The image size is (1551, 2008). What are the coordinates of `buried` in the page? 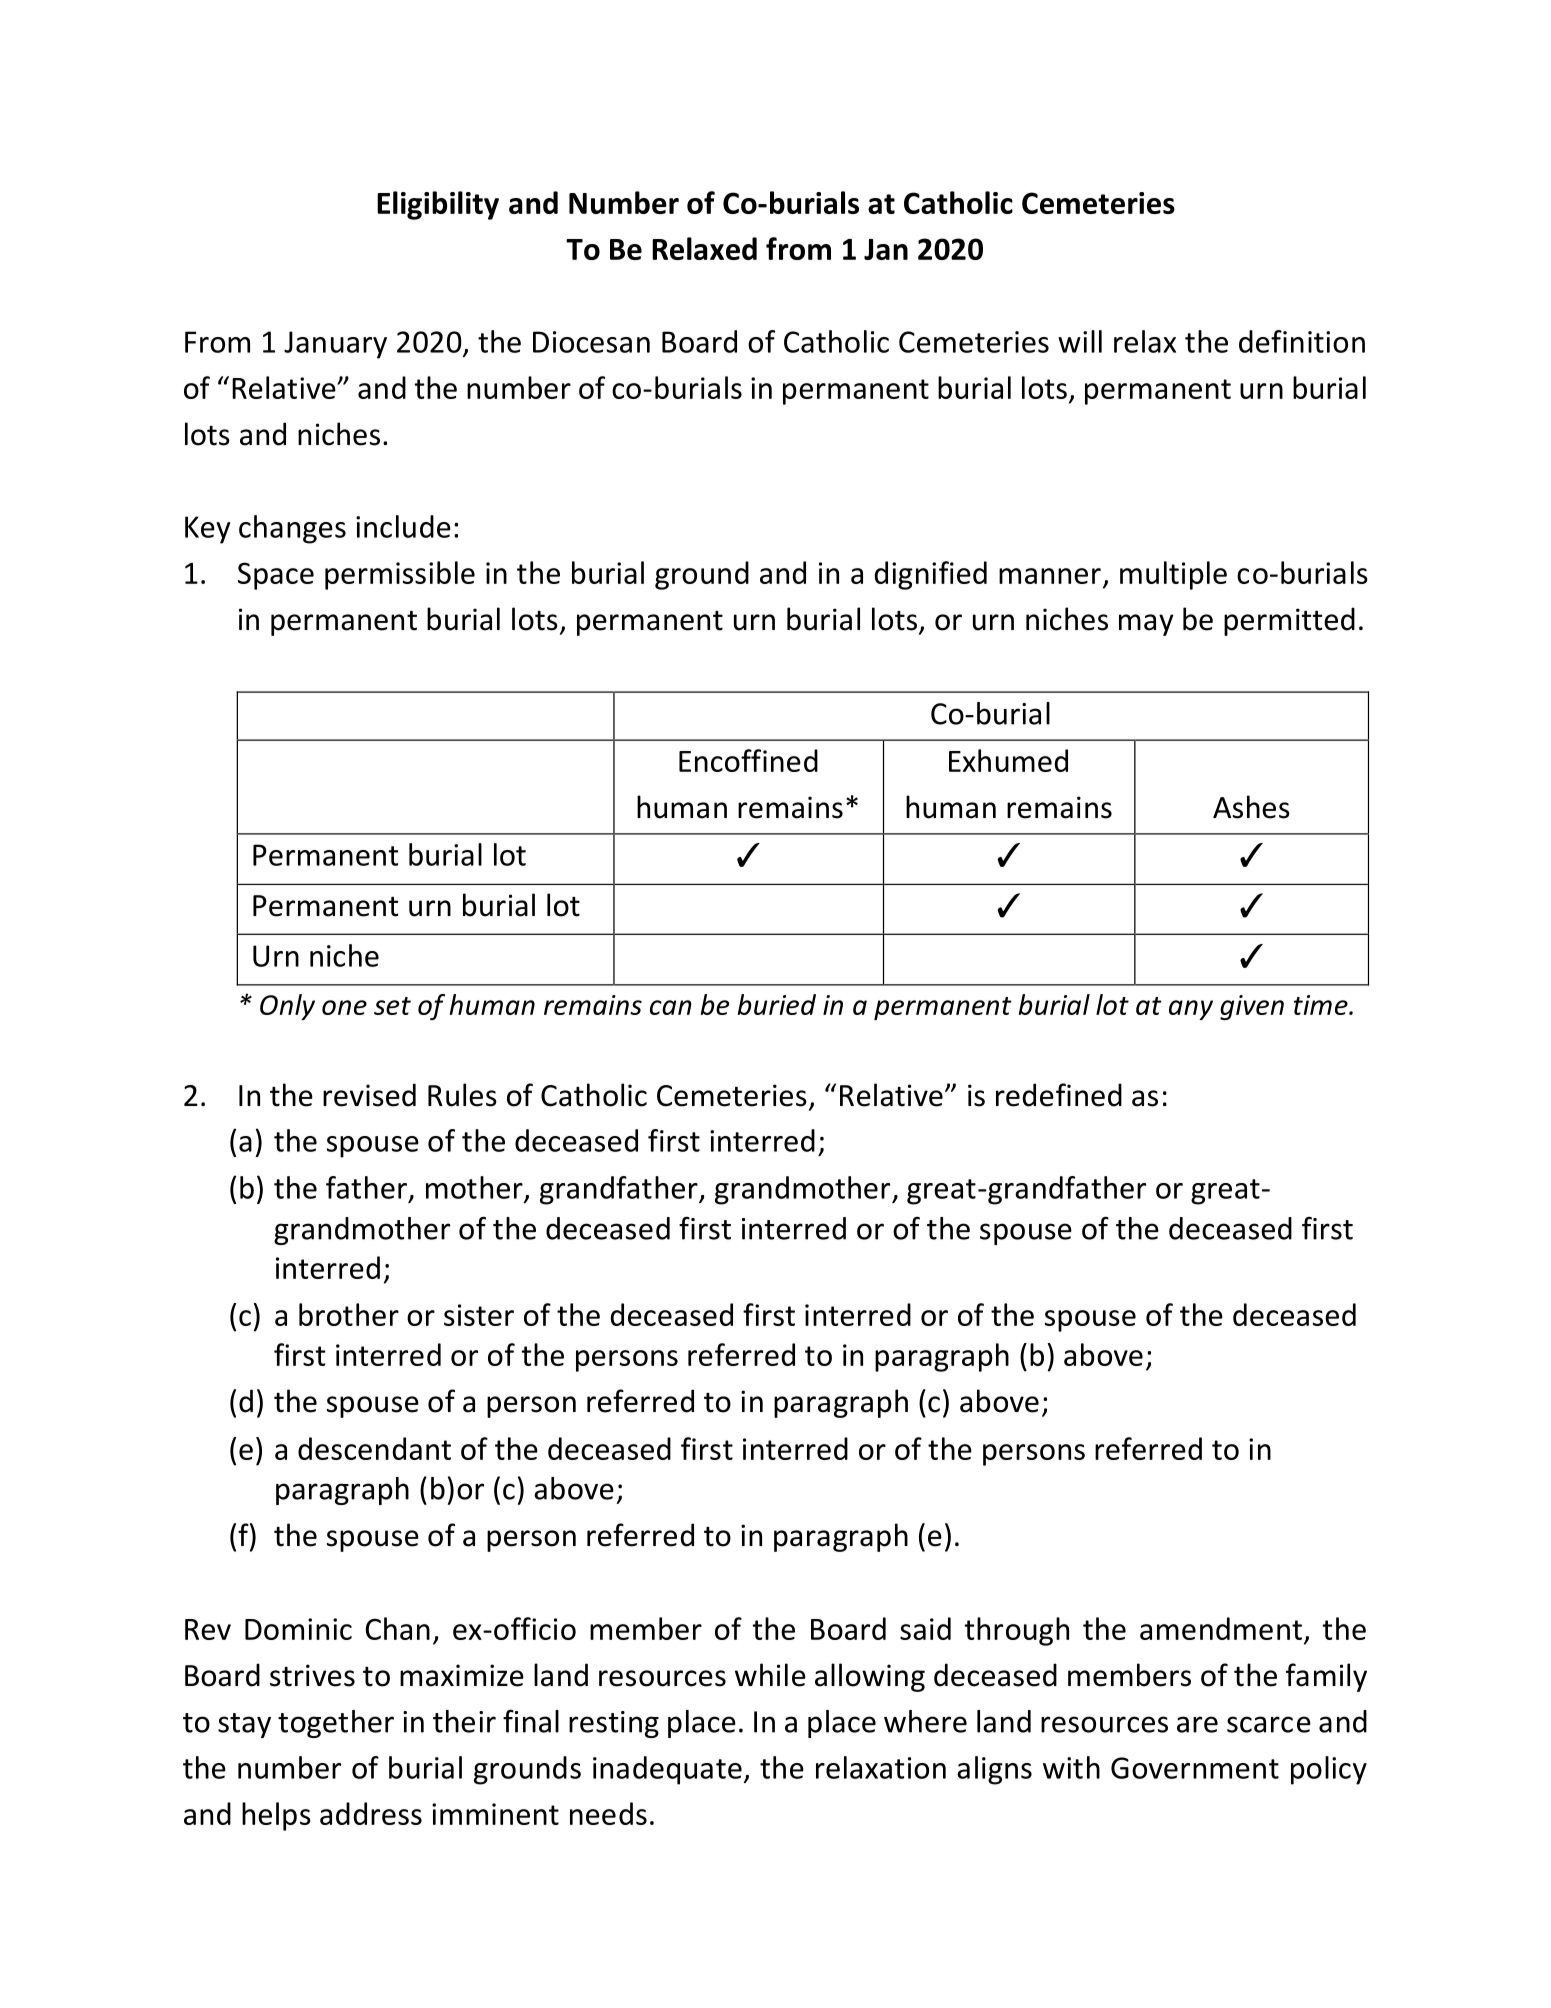 It's located at (777, 1004).
